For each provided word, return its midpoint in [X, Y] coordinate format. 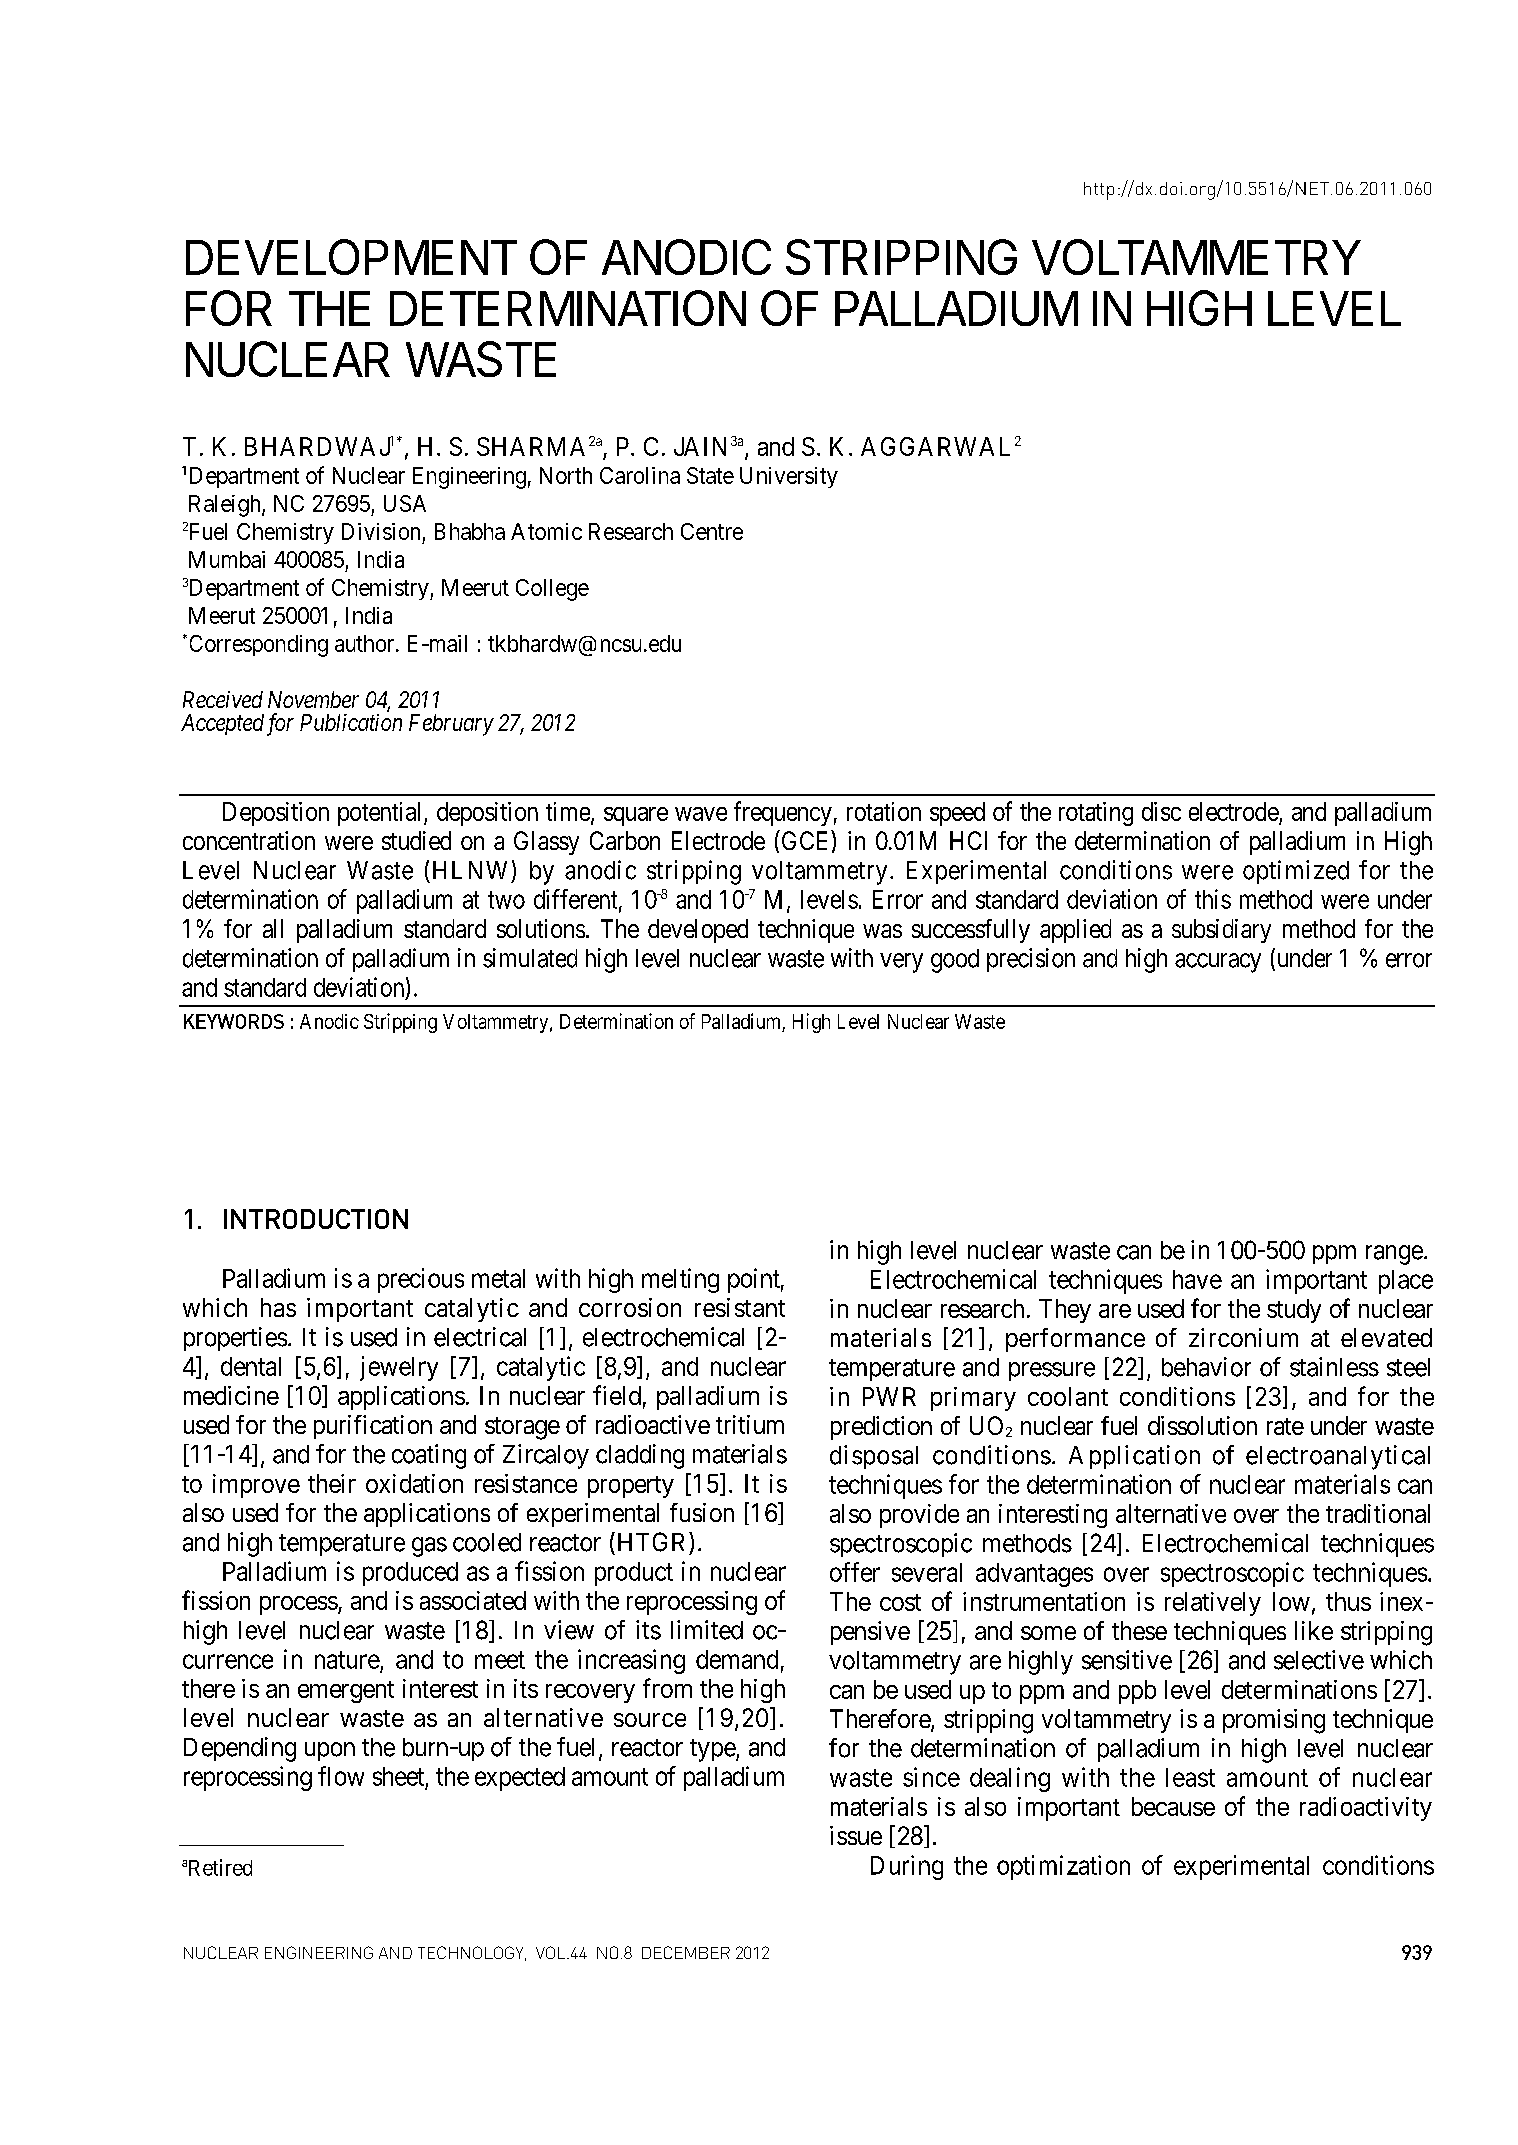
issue [856, 1835]
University [789, 477]
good [955, 961]
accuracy [1218, 963]
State [710, 475]
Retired [218, 1867]
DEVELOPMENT [351, 257]
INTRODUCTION [316, 1219]
